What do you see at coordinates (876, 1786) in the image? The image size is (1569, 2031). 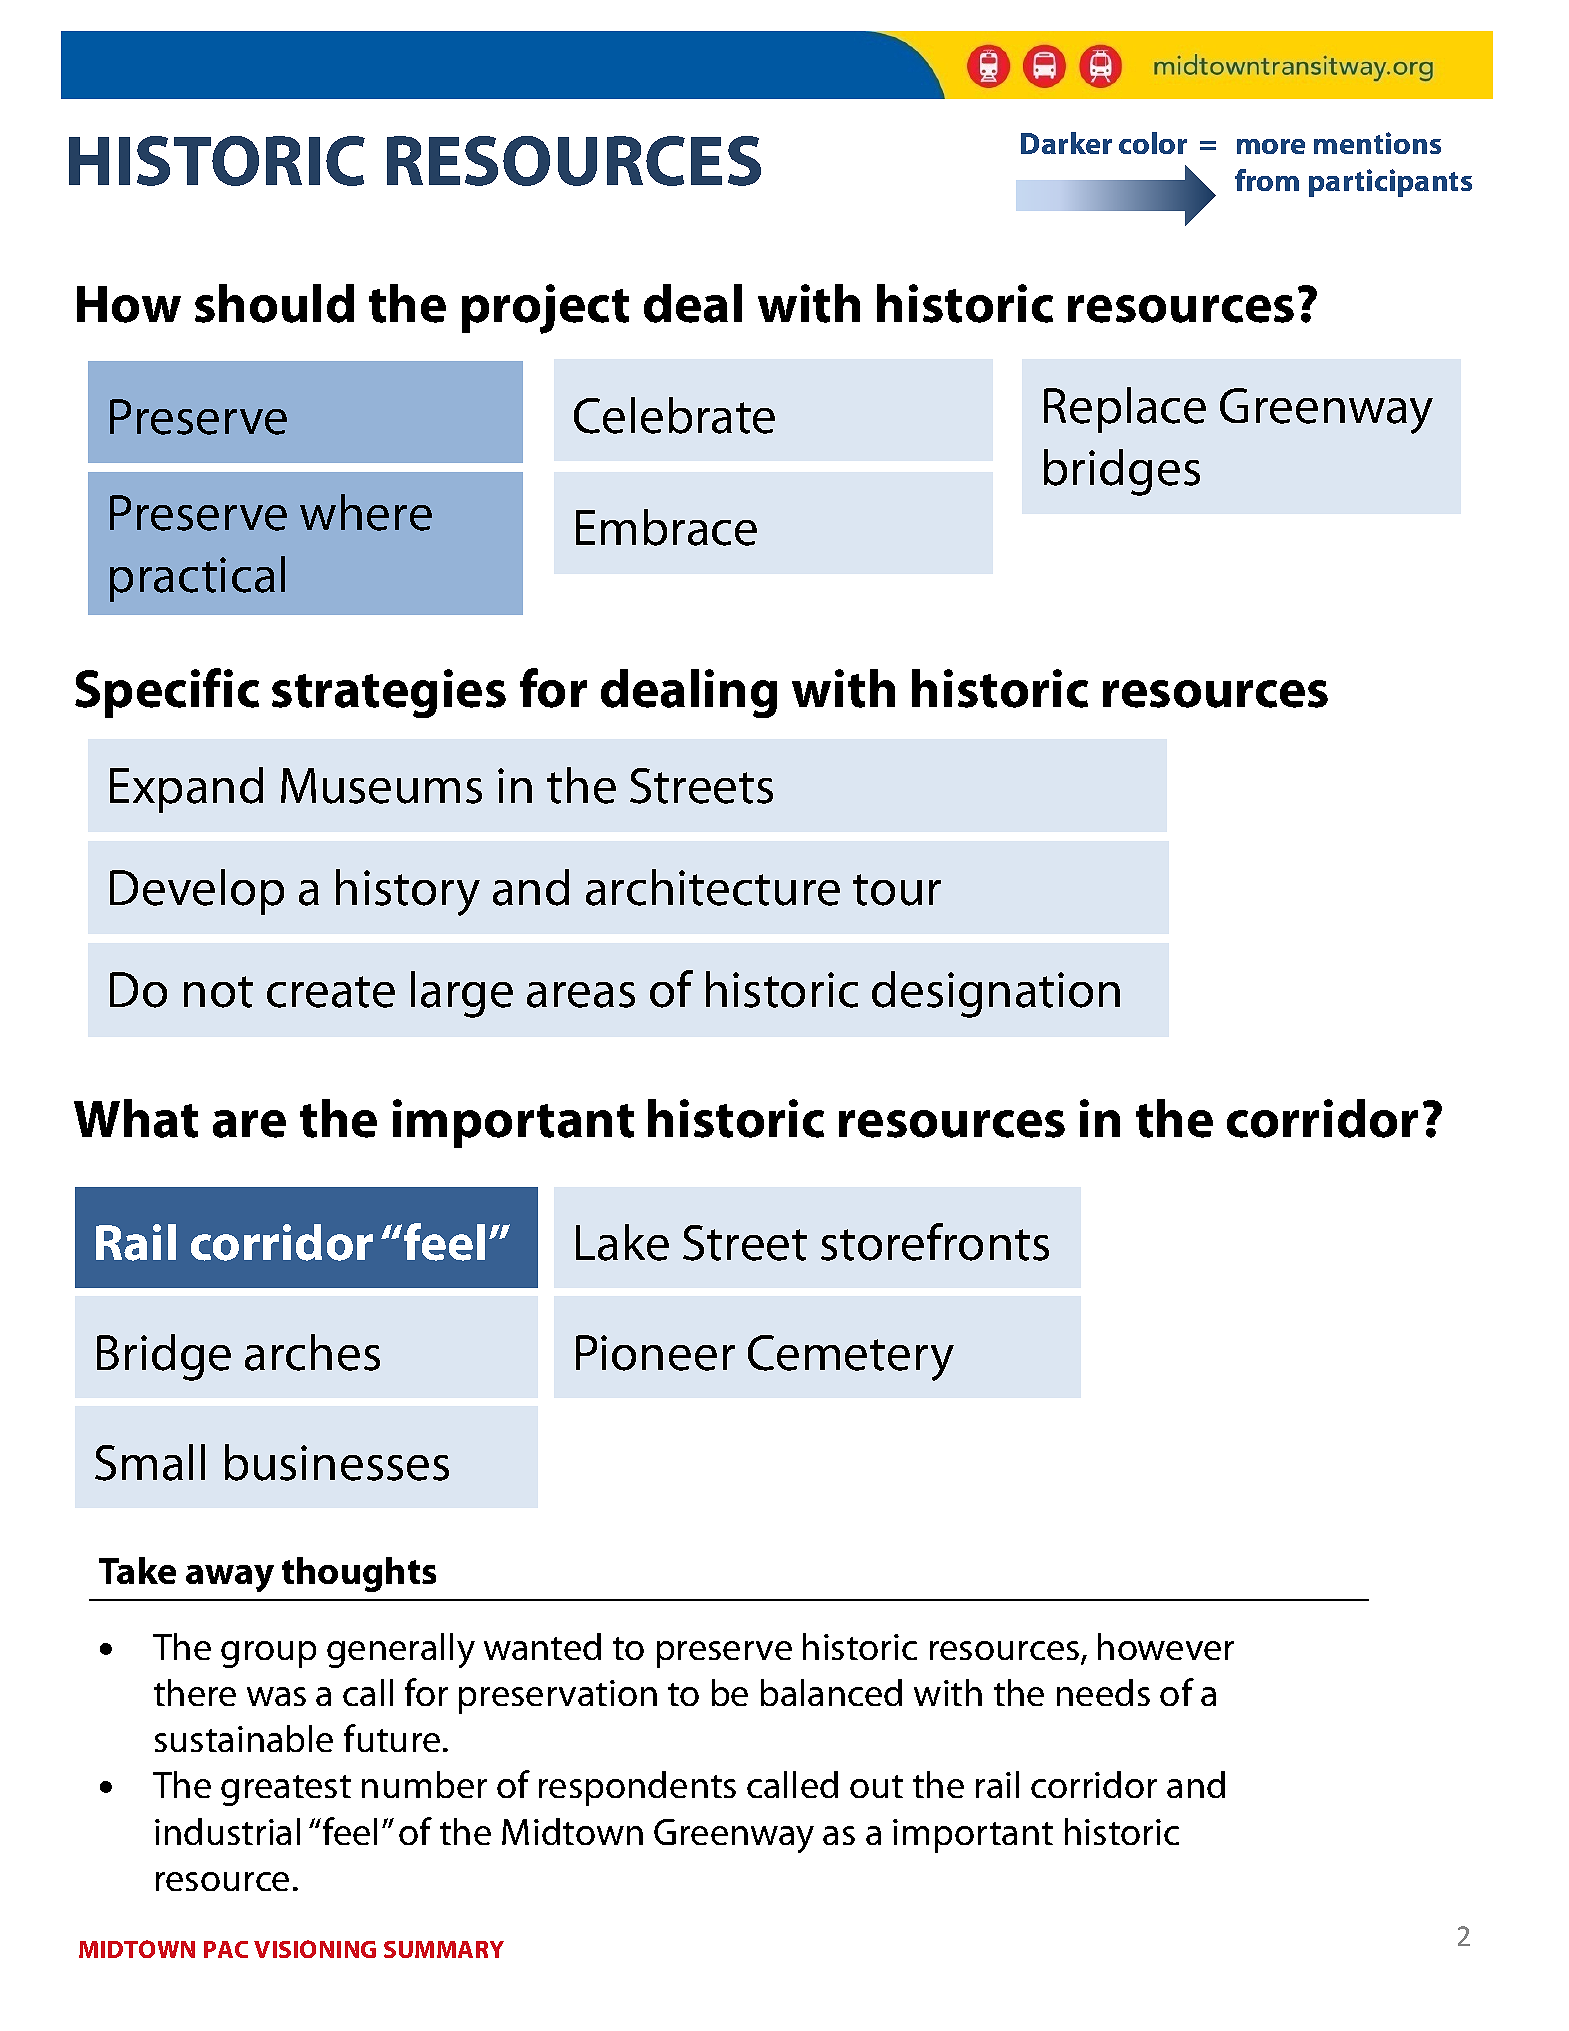 I see `out` at bounding box center [876, 1786].
